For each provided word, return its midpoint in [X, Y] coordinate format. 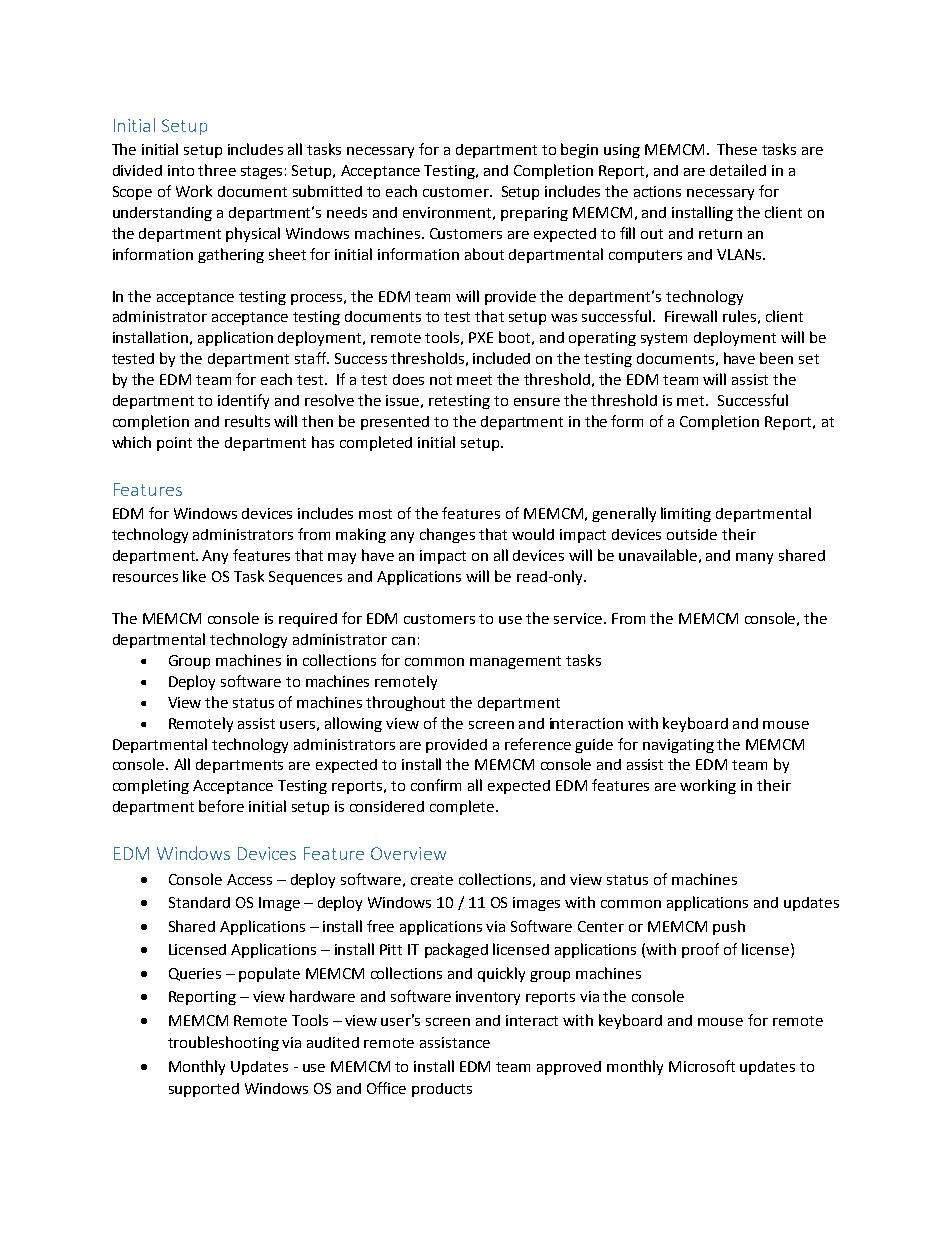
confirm [436, 785]
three [217, 170]
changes [447, 535]
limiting [686, 514]
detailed [738, 170]
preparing [534, 214]
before [221, 806]
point [174, 444]
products [442, 1090]
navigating [678, 746]
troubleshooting [223, 1043]
